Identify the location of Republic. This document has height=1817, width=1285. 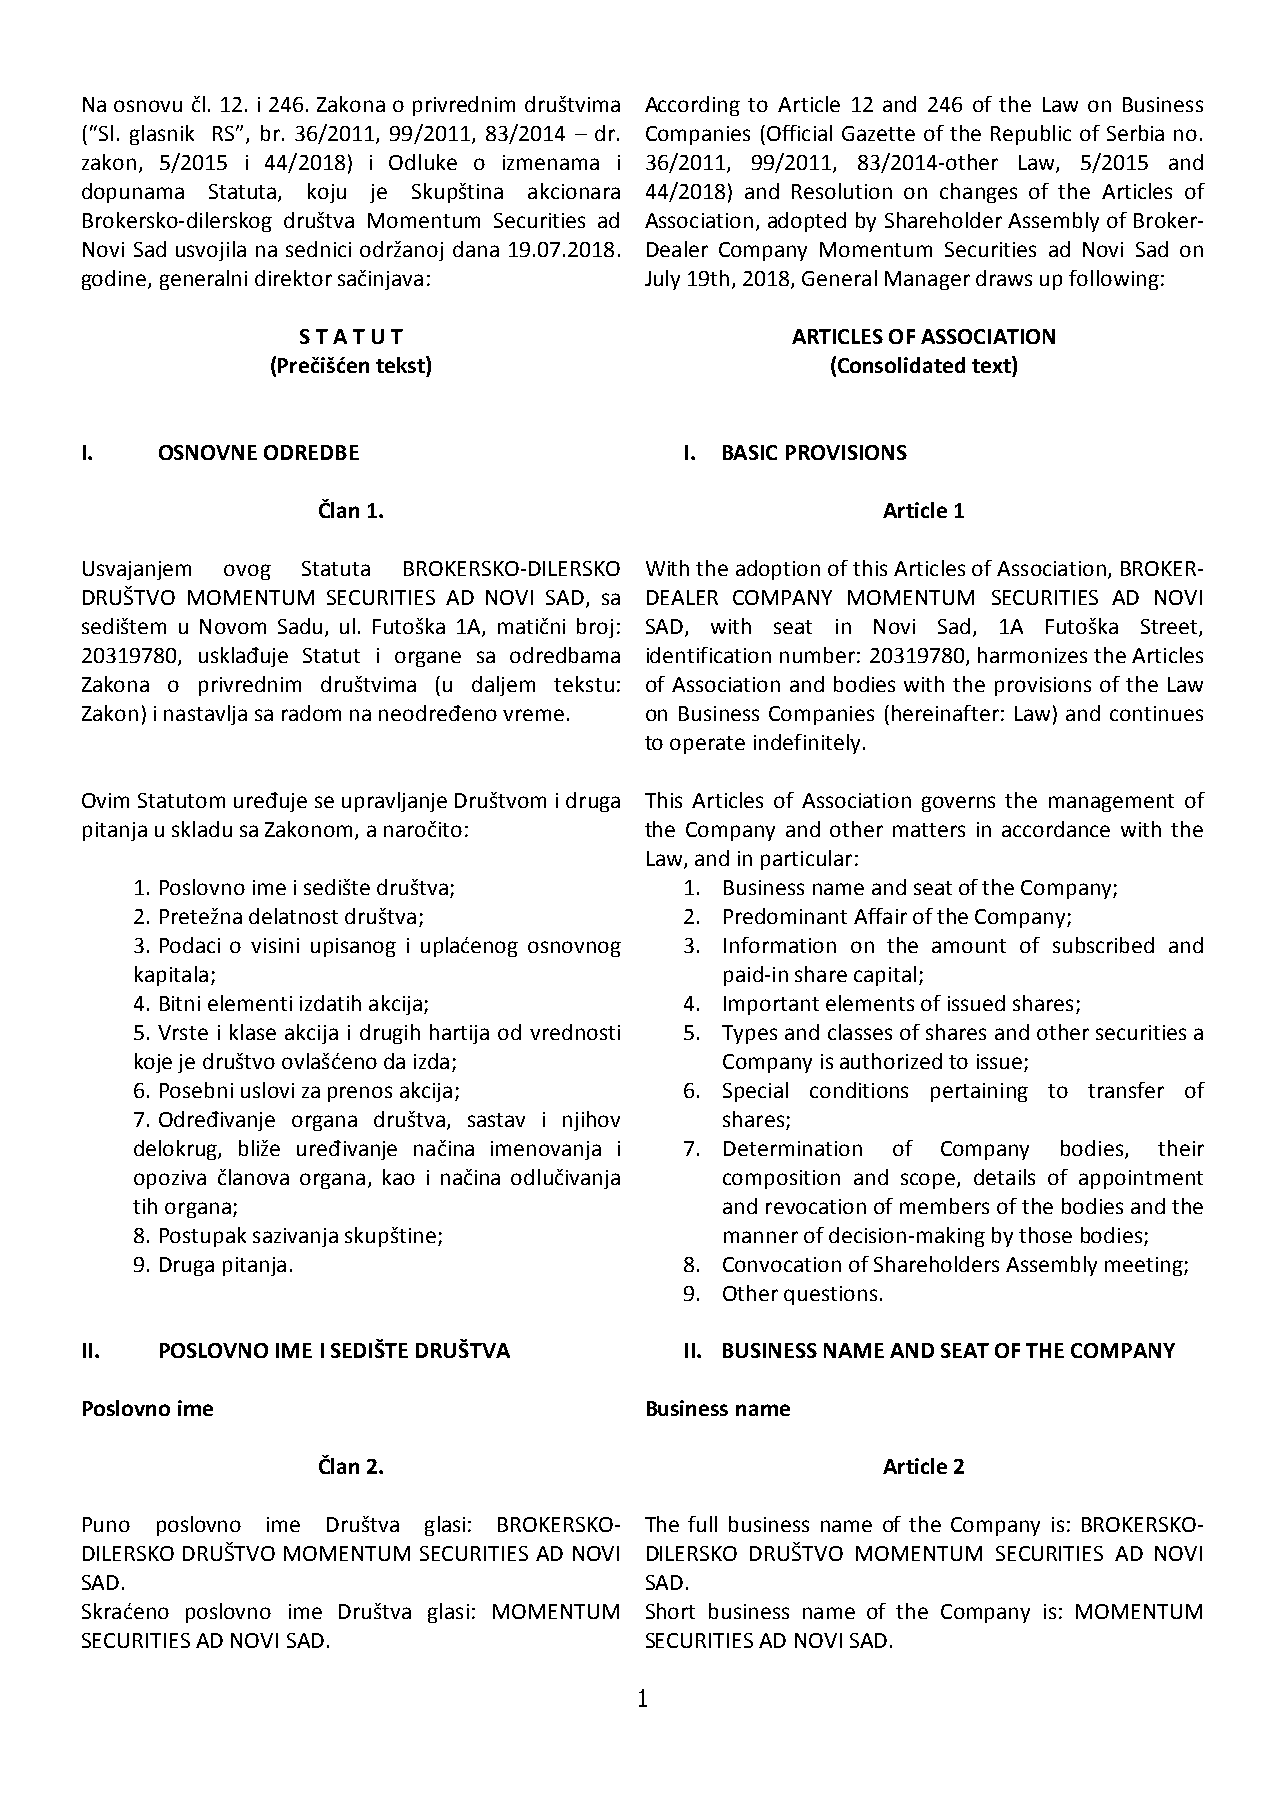
(1031, 135).
